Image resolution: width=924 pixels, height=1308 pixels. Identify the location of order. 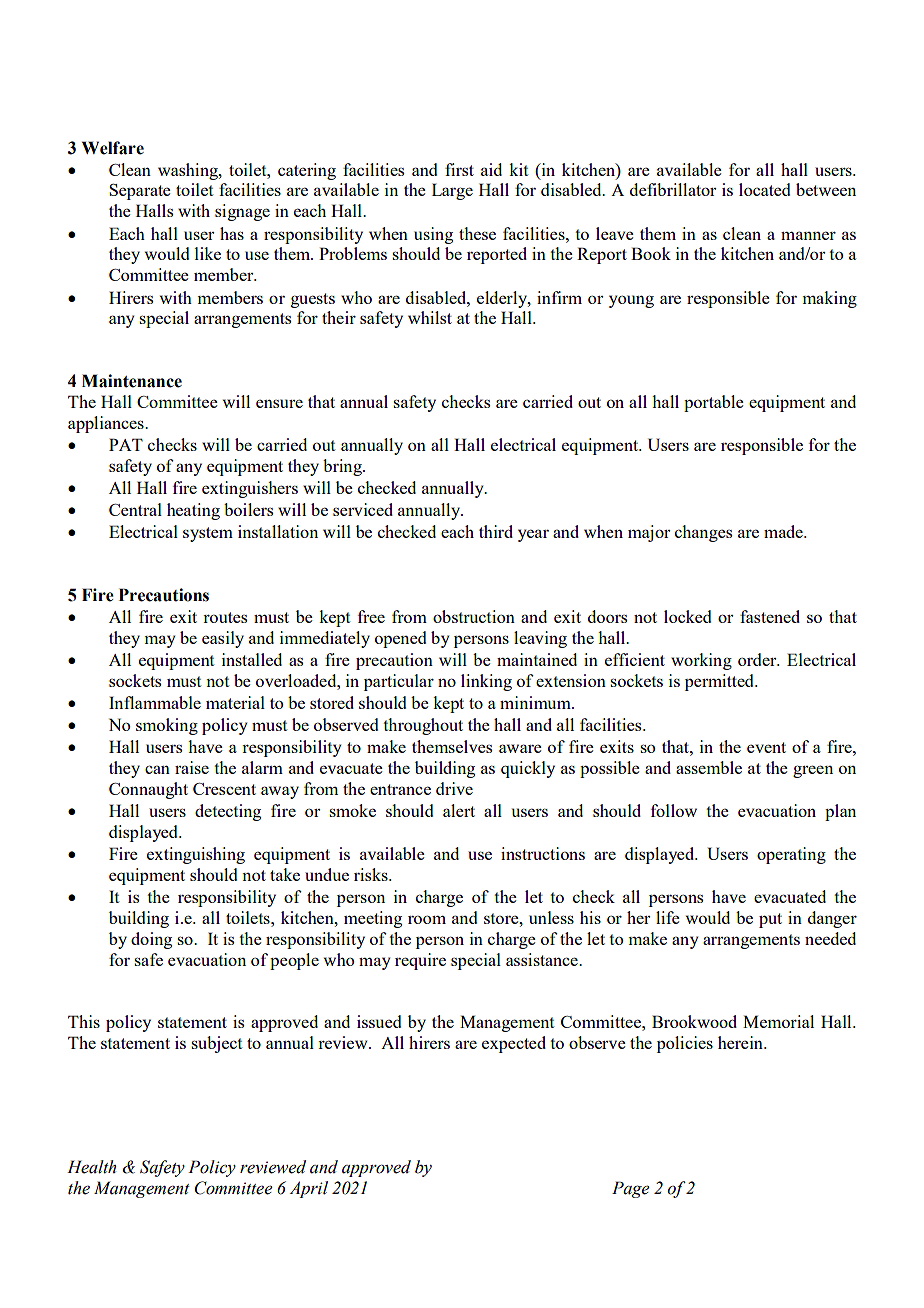
(758, 659).
